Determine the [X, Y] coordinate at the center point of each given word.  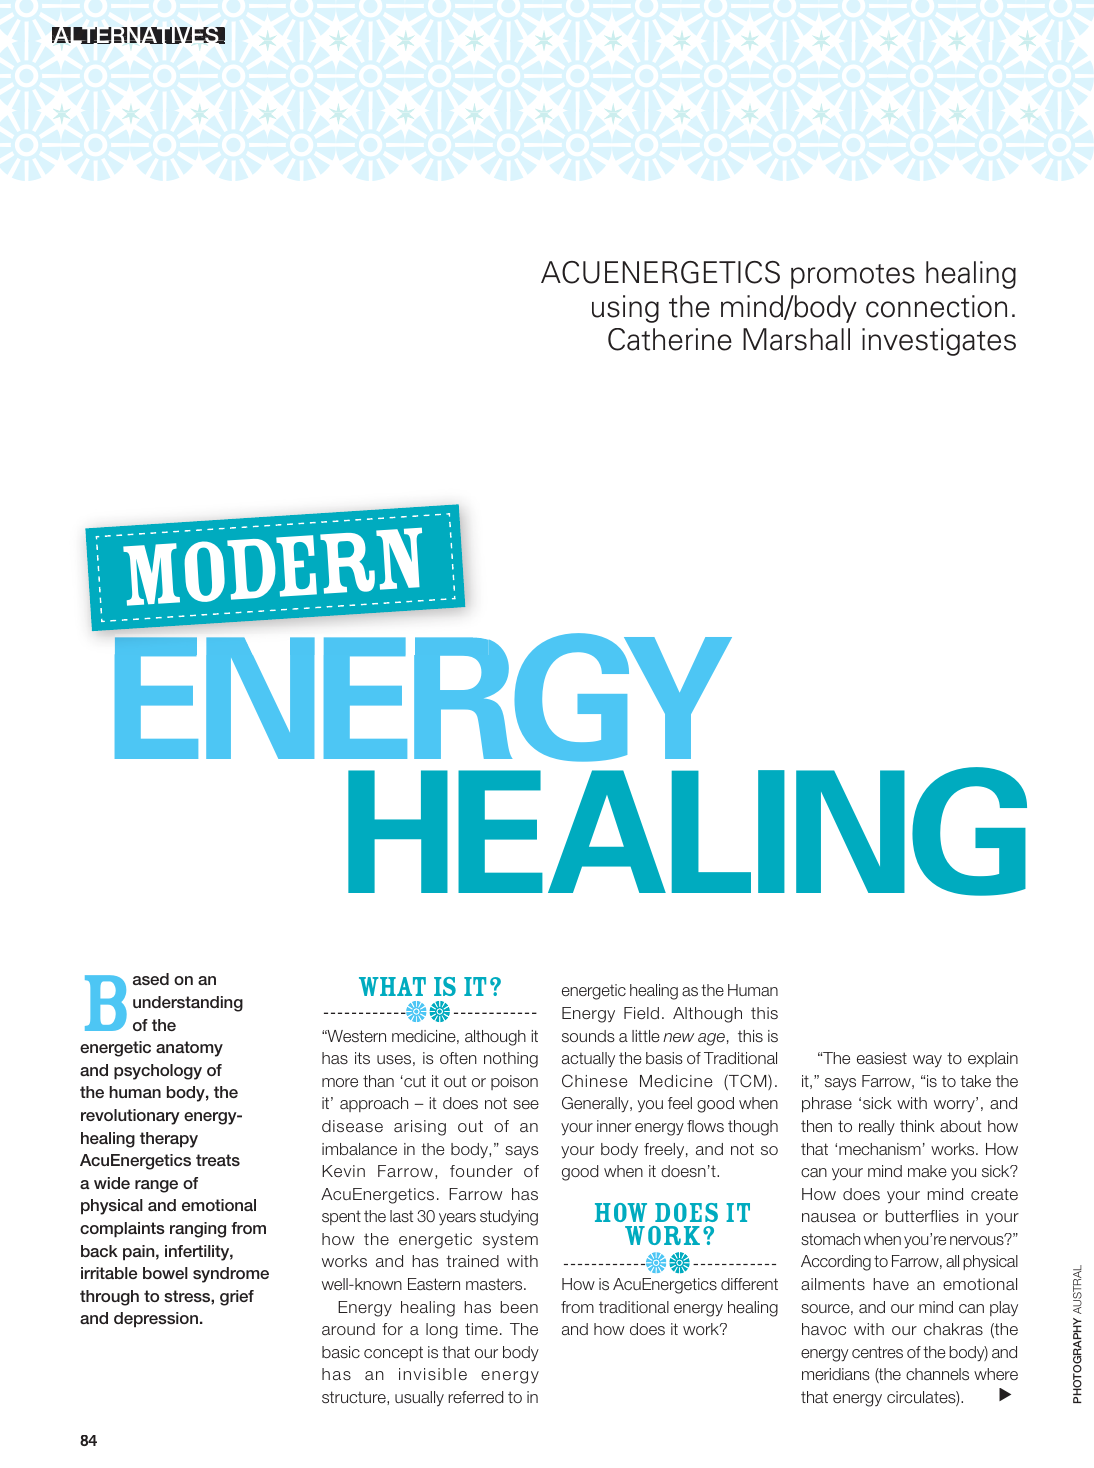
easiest [882, 1058]
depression [156, 1320]
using [625, 309]
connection [936, 306]
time [481, 1329]
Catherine [670, 339]
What [392, 986]
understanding [188, 1004]
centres [877, 1352]
